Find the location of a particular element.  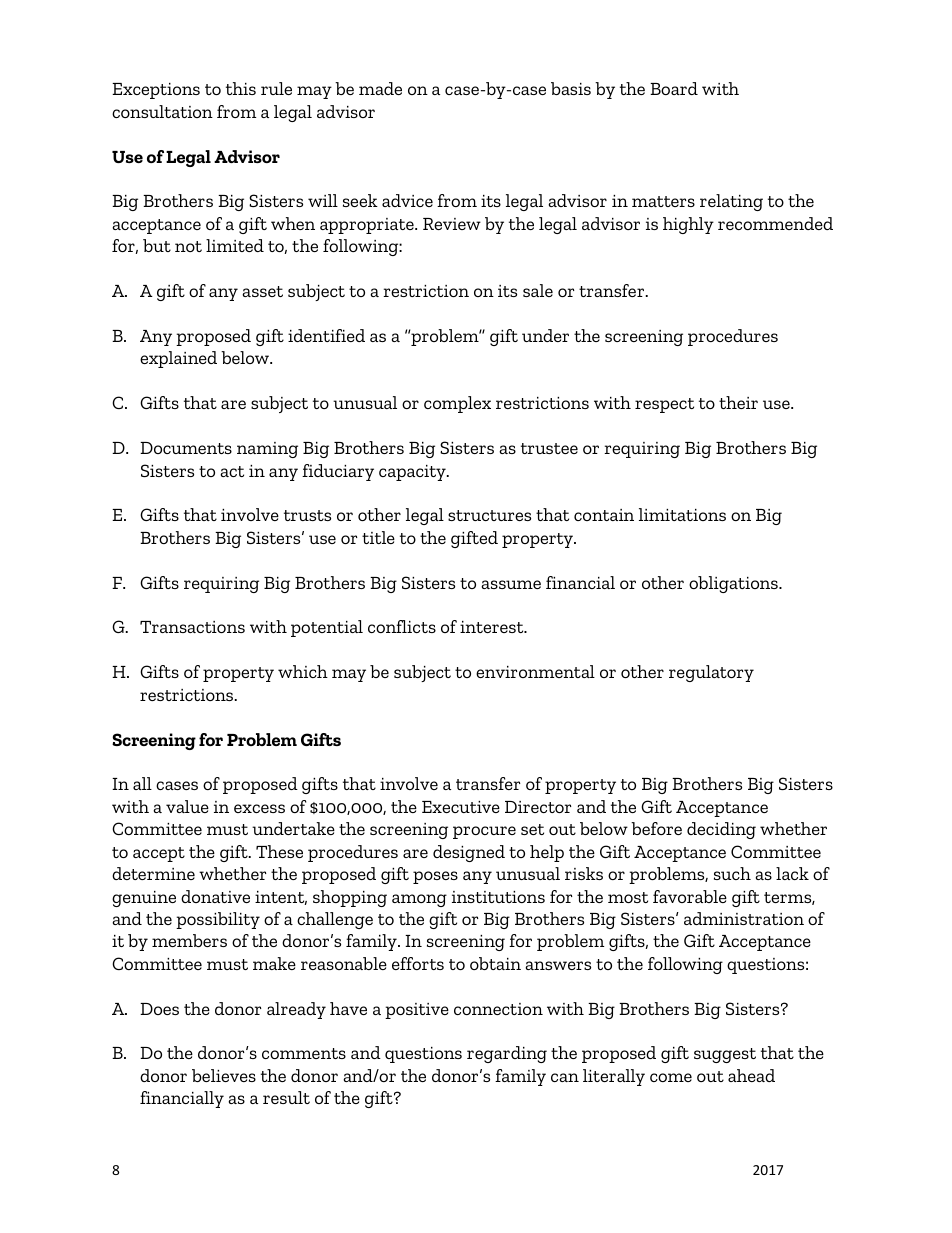

such is located at coordinates (732, 873).
